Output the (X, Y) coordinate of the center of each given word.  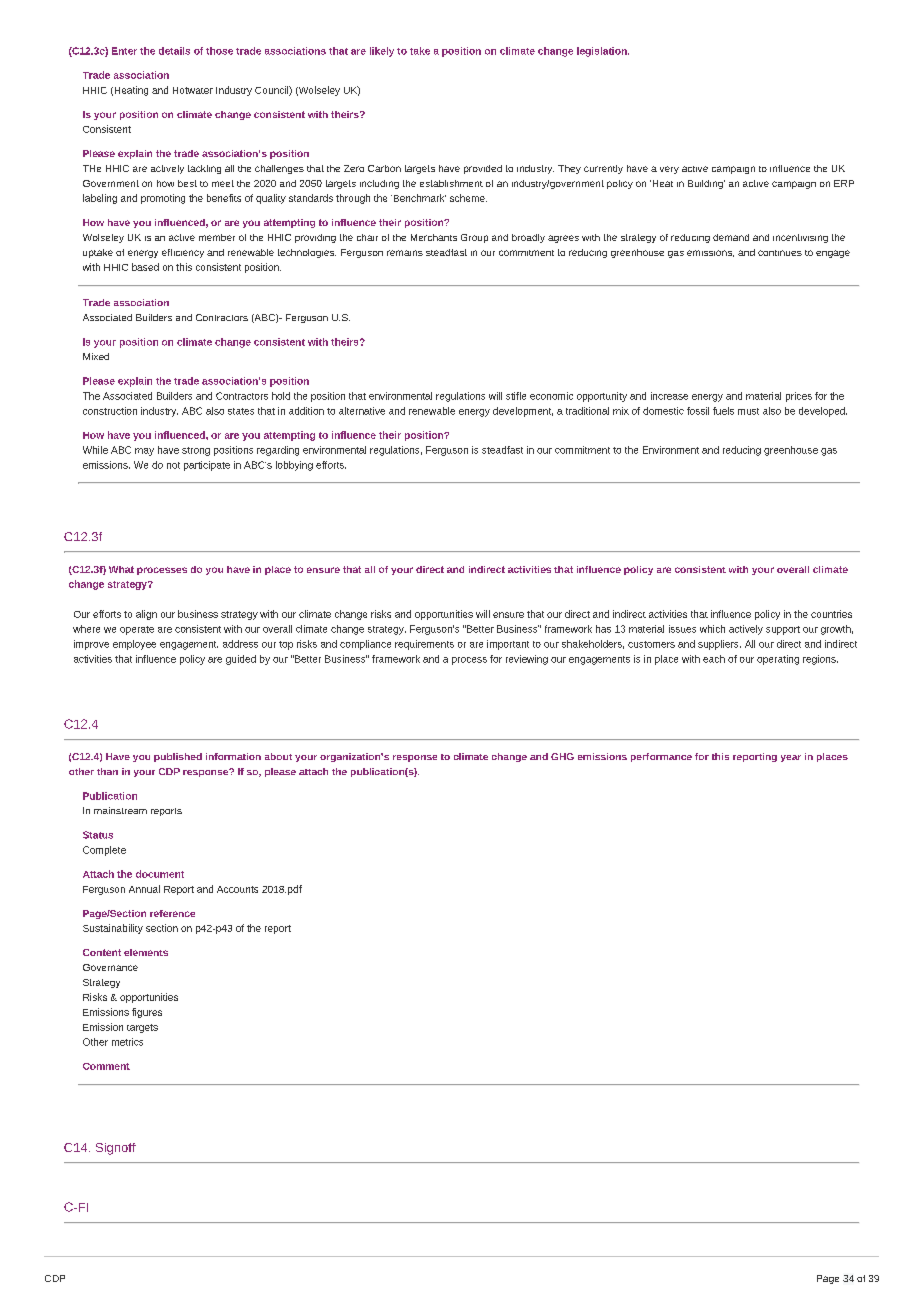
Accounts (237, 889)
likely (382, 52)
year (791, 758)
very (669, 170)
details (174, 51)
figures (147, 1013)
